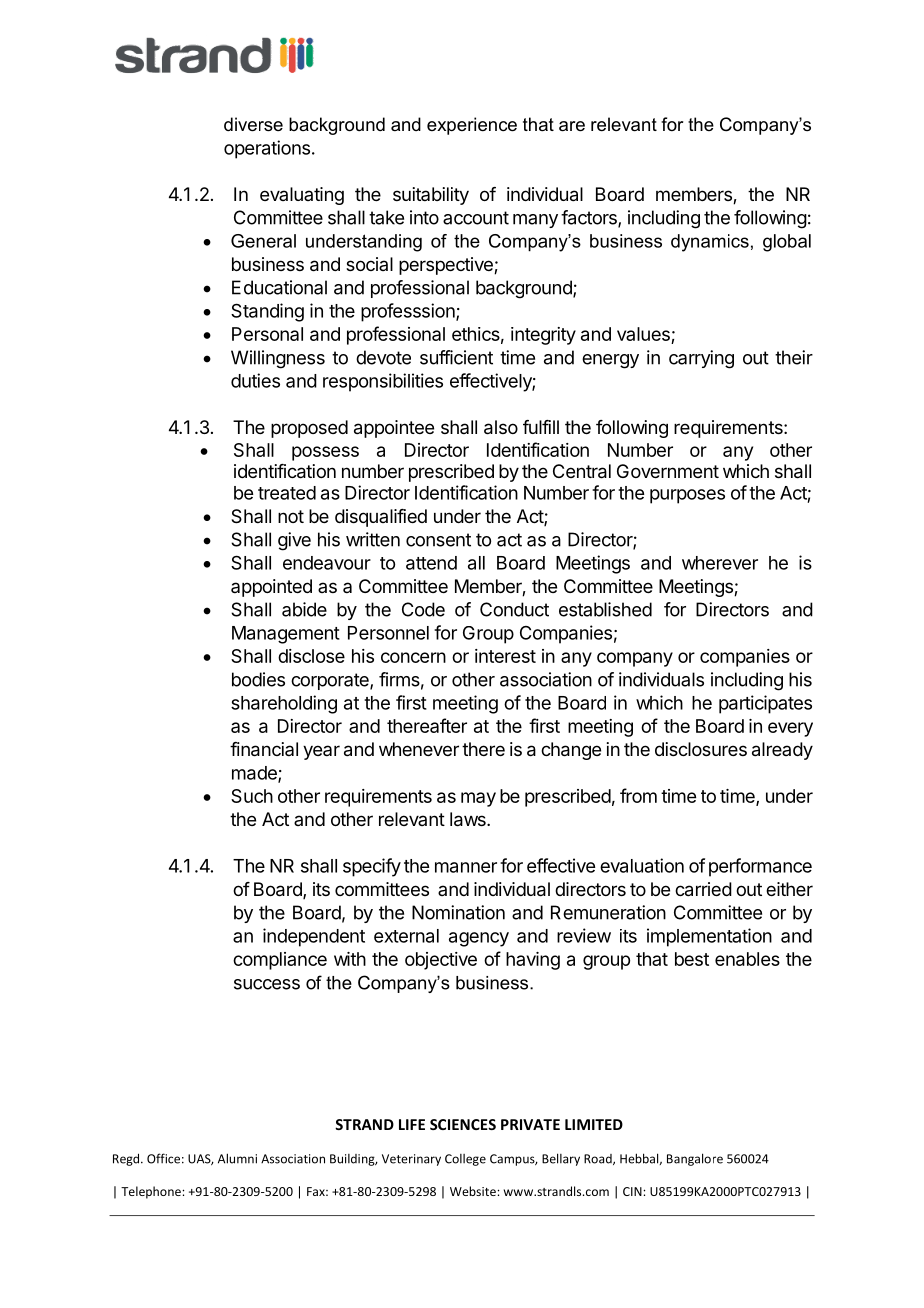 The height and width of the screenshot is (1308, 924). Describe the element at coordinates (472, 126) in the screenshot. I see `experience` at that location.
